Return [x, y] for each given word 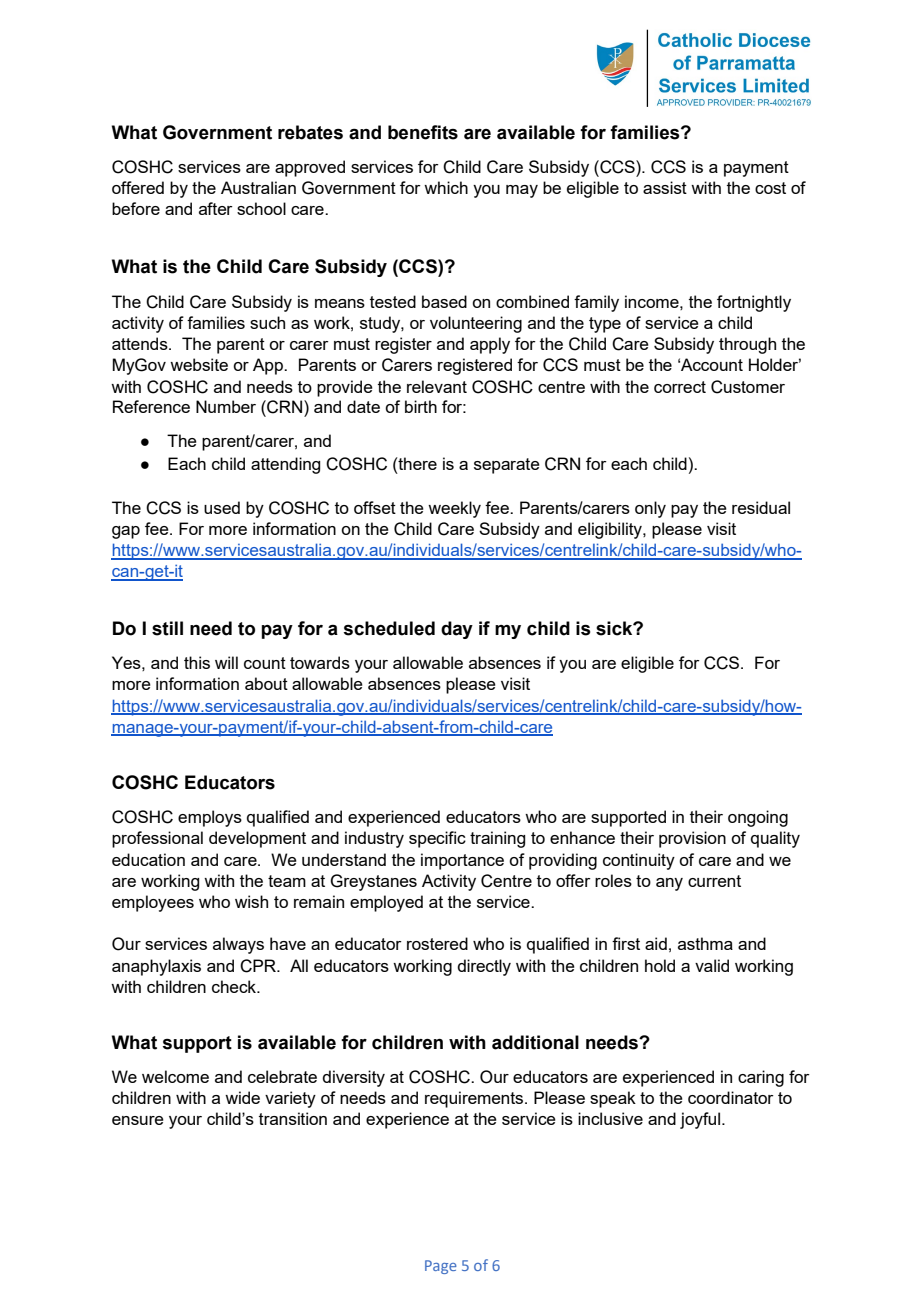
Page [441, 1267]
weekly [454, 509]
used [222, 507]
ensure [138, 1120]
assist [665, 187]
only [650, 509]
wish [251, 901]
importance [462, 861]
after [216, 208]
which [446, 187]
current [714, 881]
